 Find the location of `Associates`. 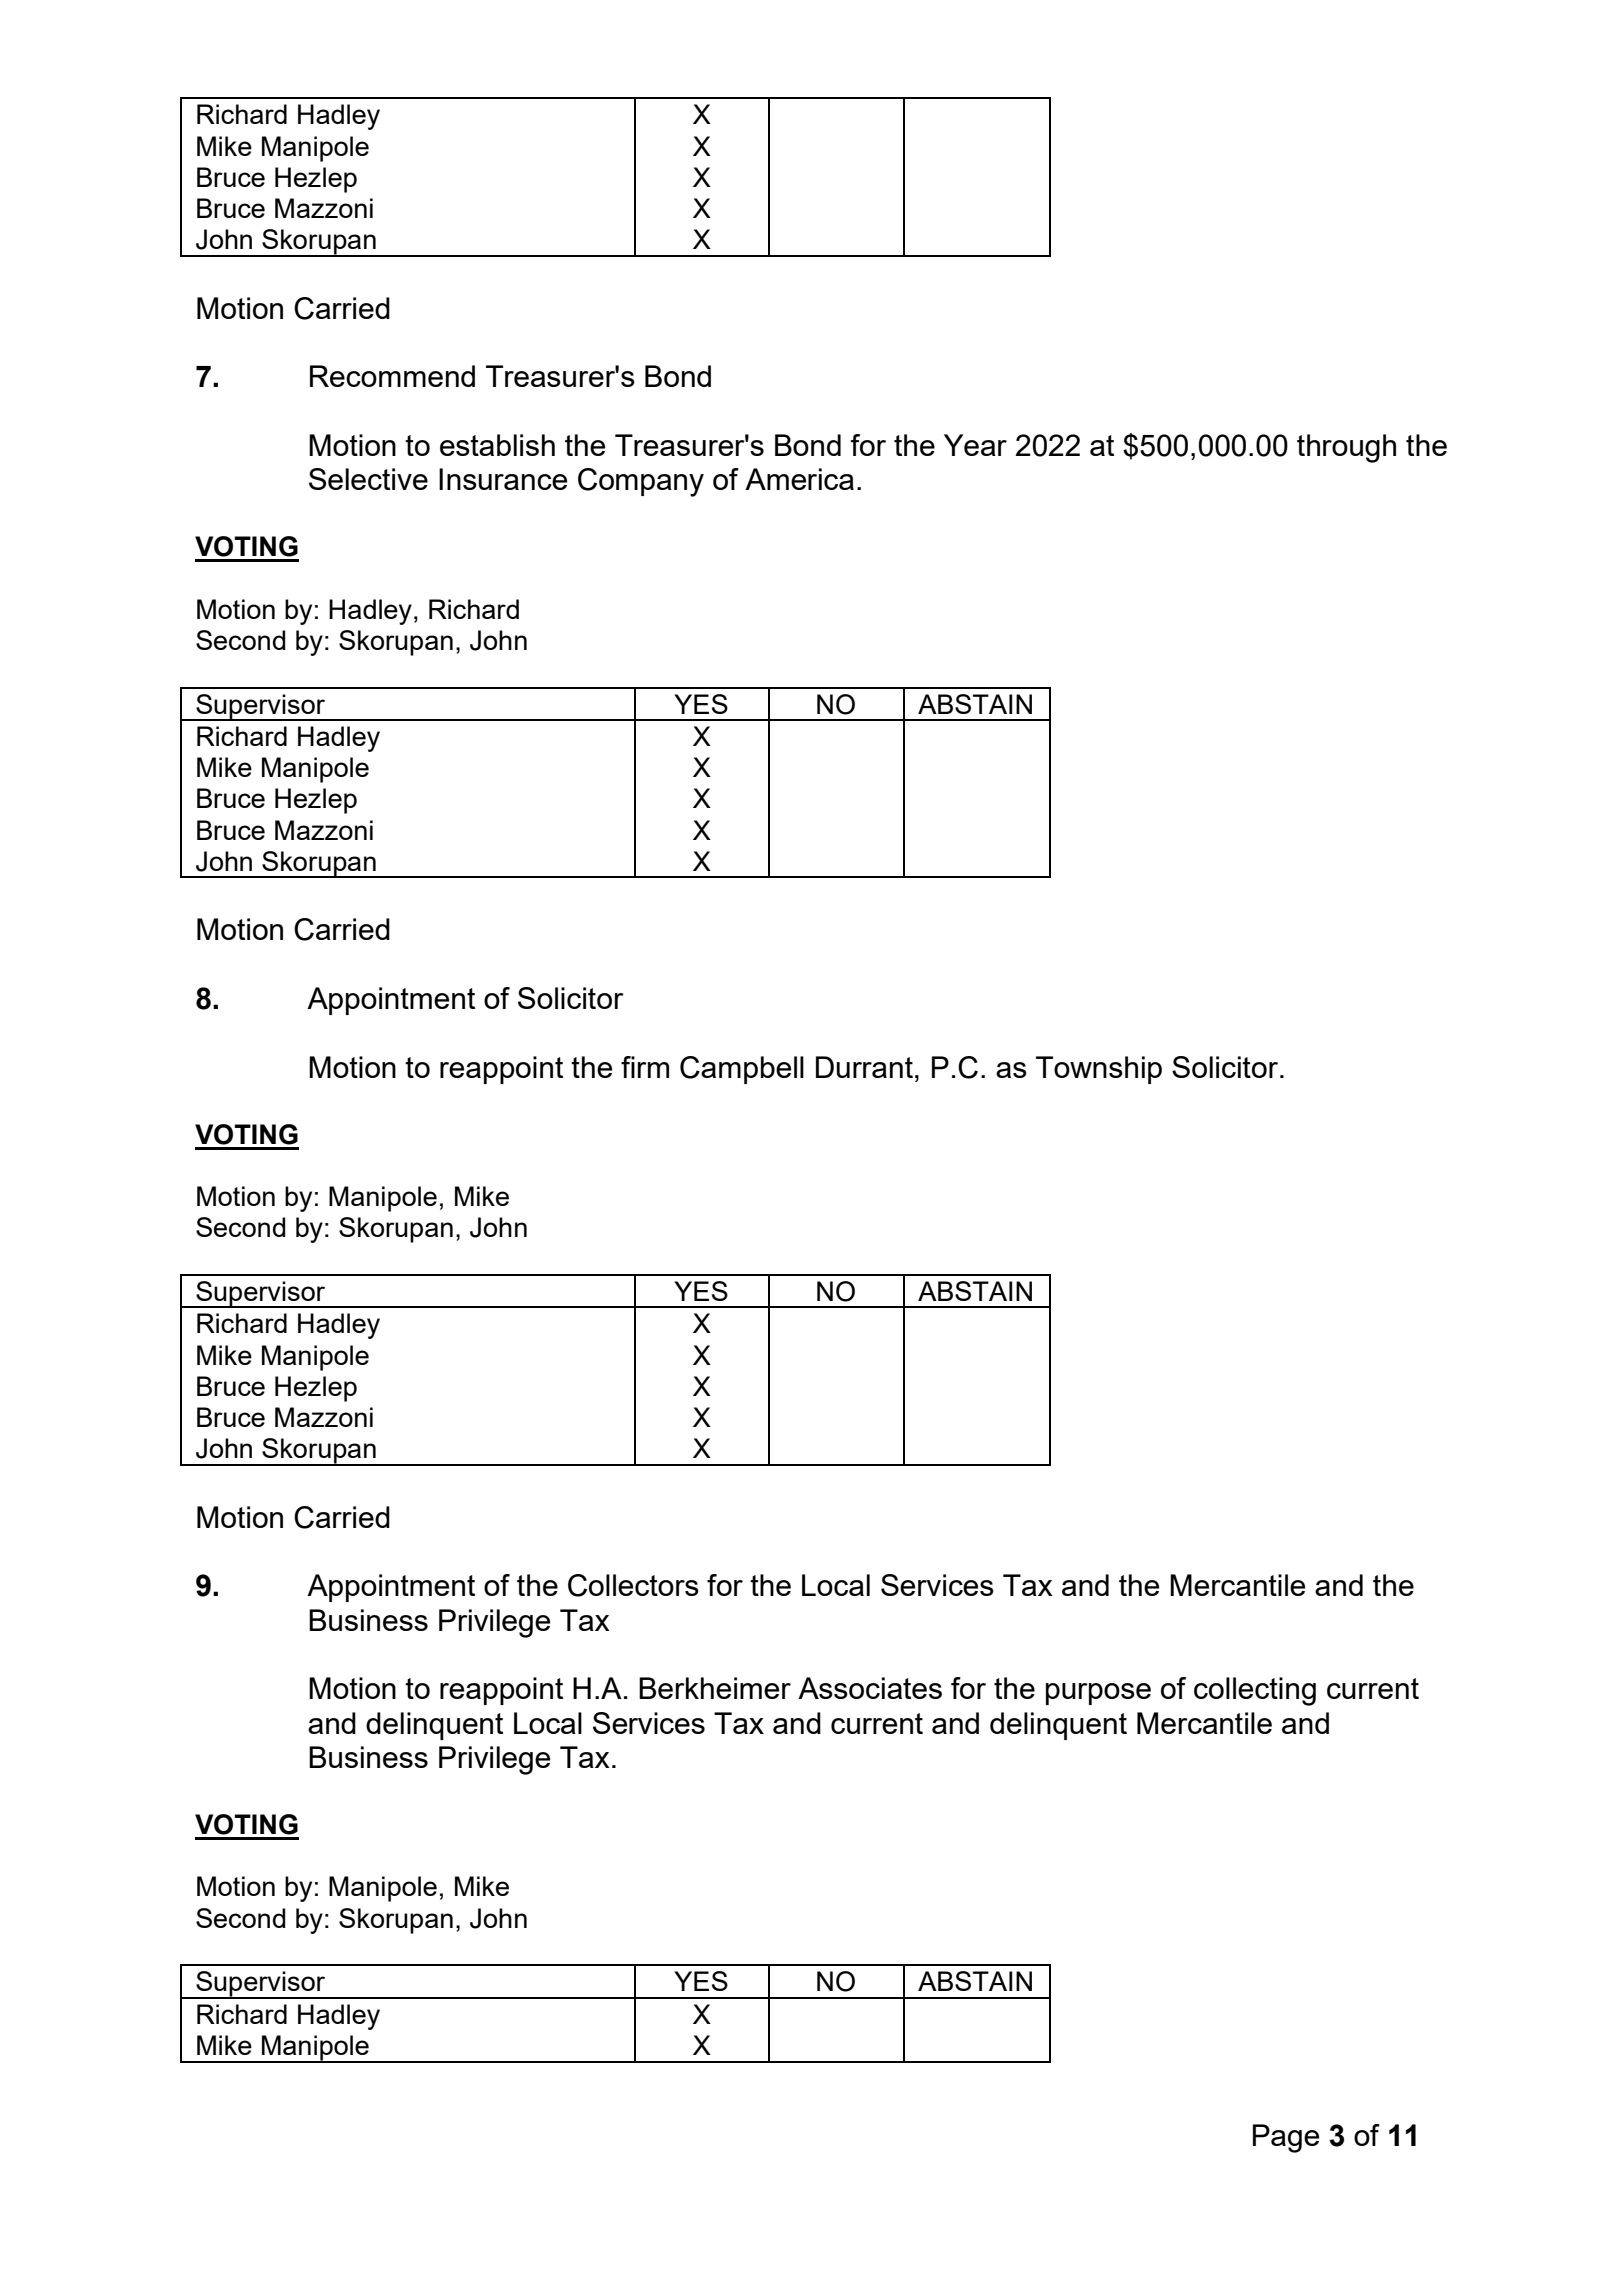

Associates is located at coordinates (870, 1688).
